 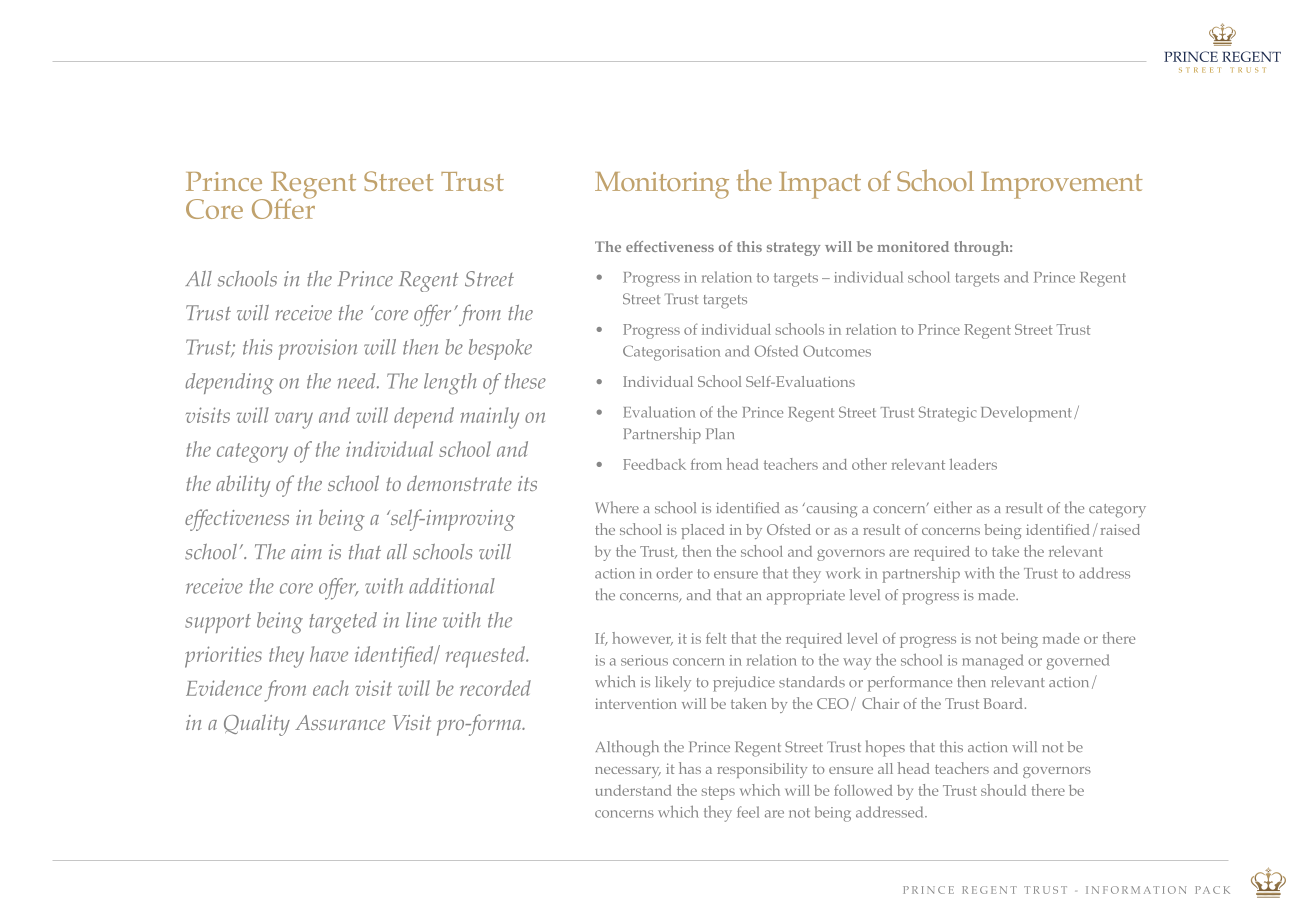 I want to click on should, so click(x=1003, y=790).
